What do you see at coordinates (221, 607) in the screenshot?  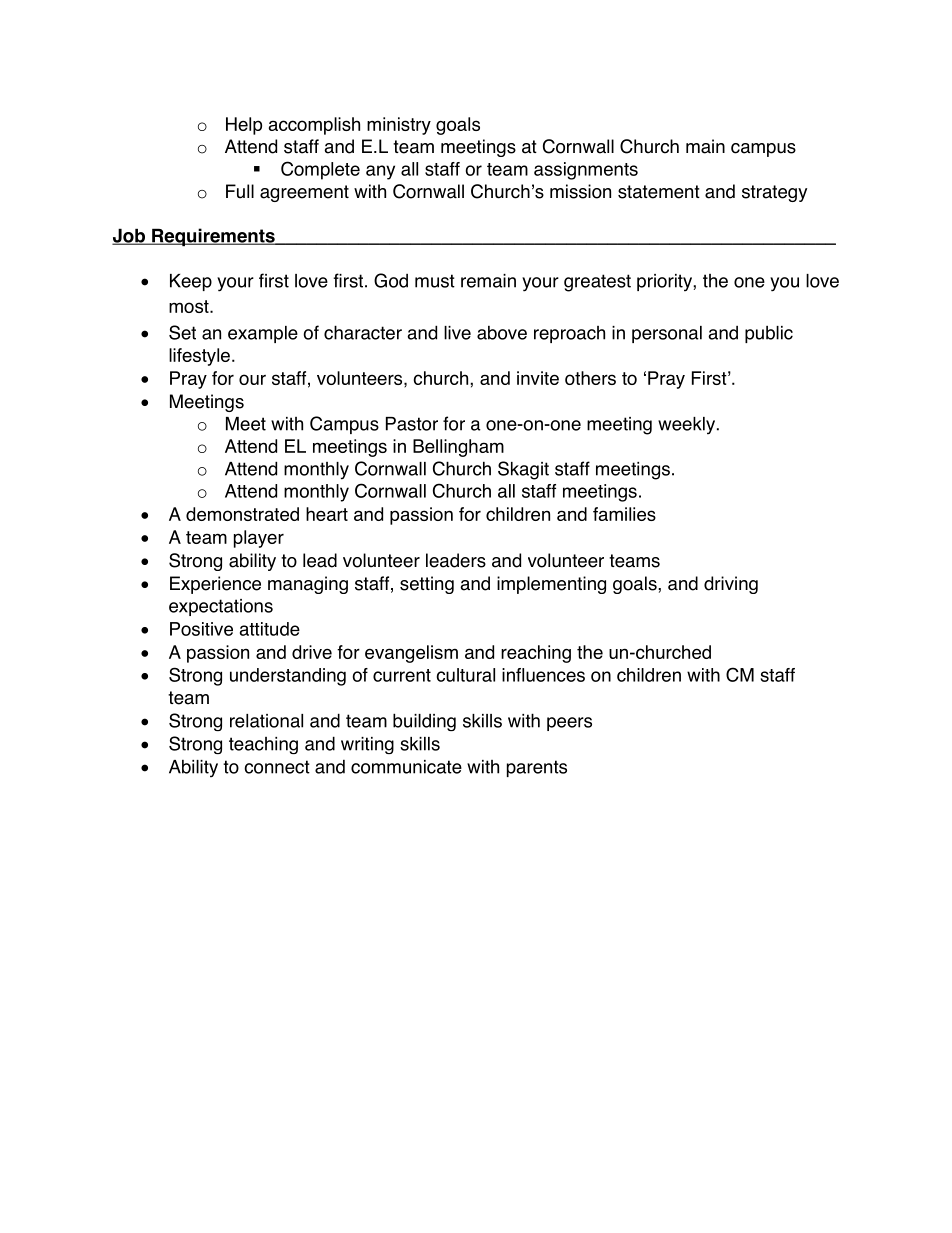 I see `expectations` at bounding box center [221, 607].
